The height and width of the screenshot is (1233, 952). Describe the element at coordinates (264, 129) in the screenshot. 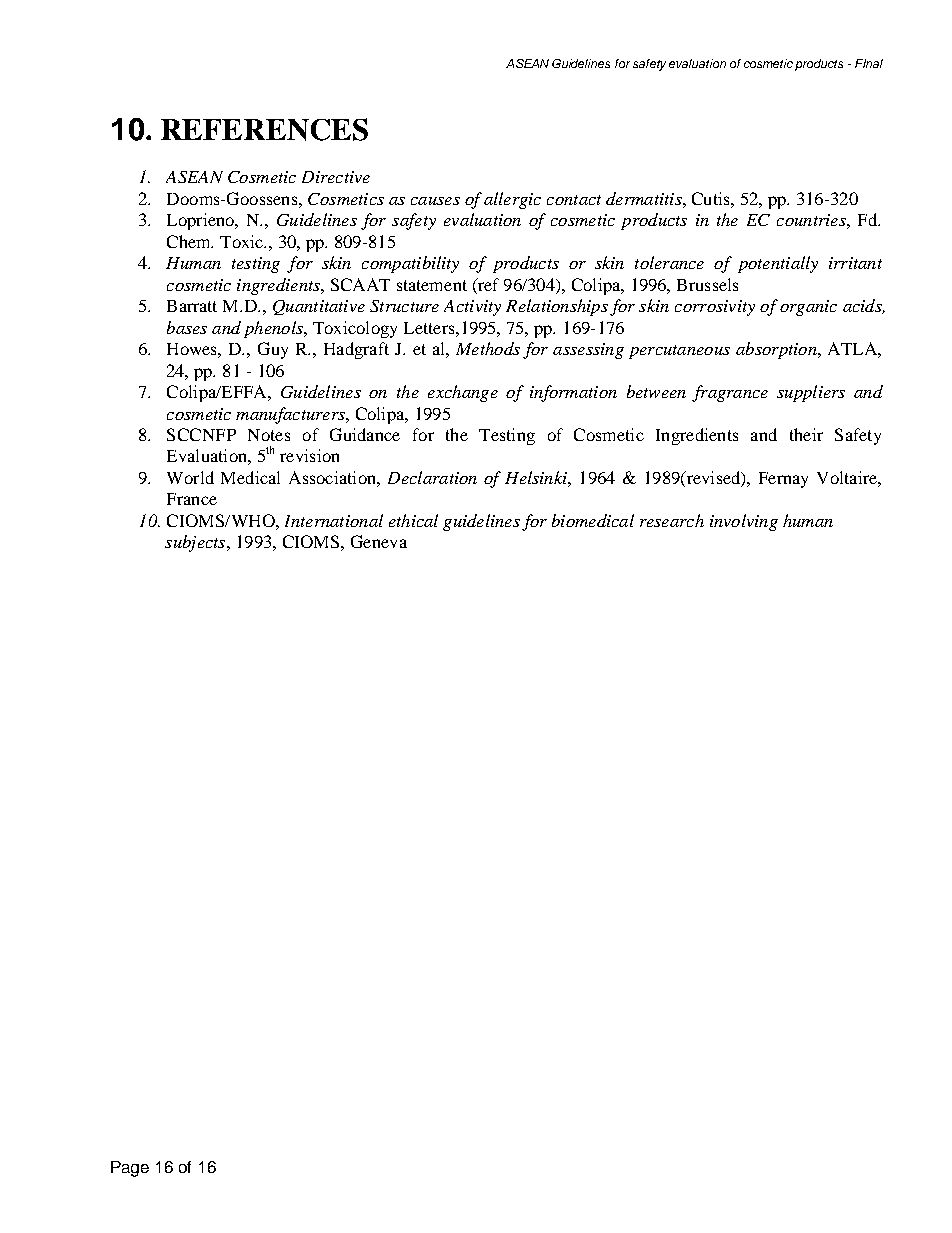

I see `REFERENCES` at that location.
